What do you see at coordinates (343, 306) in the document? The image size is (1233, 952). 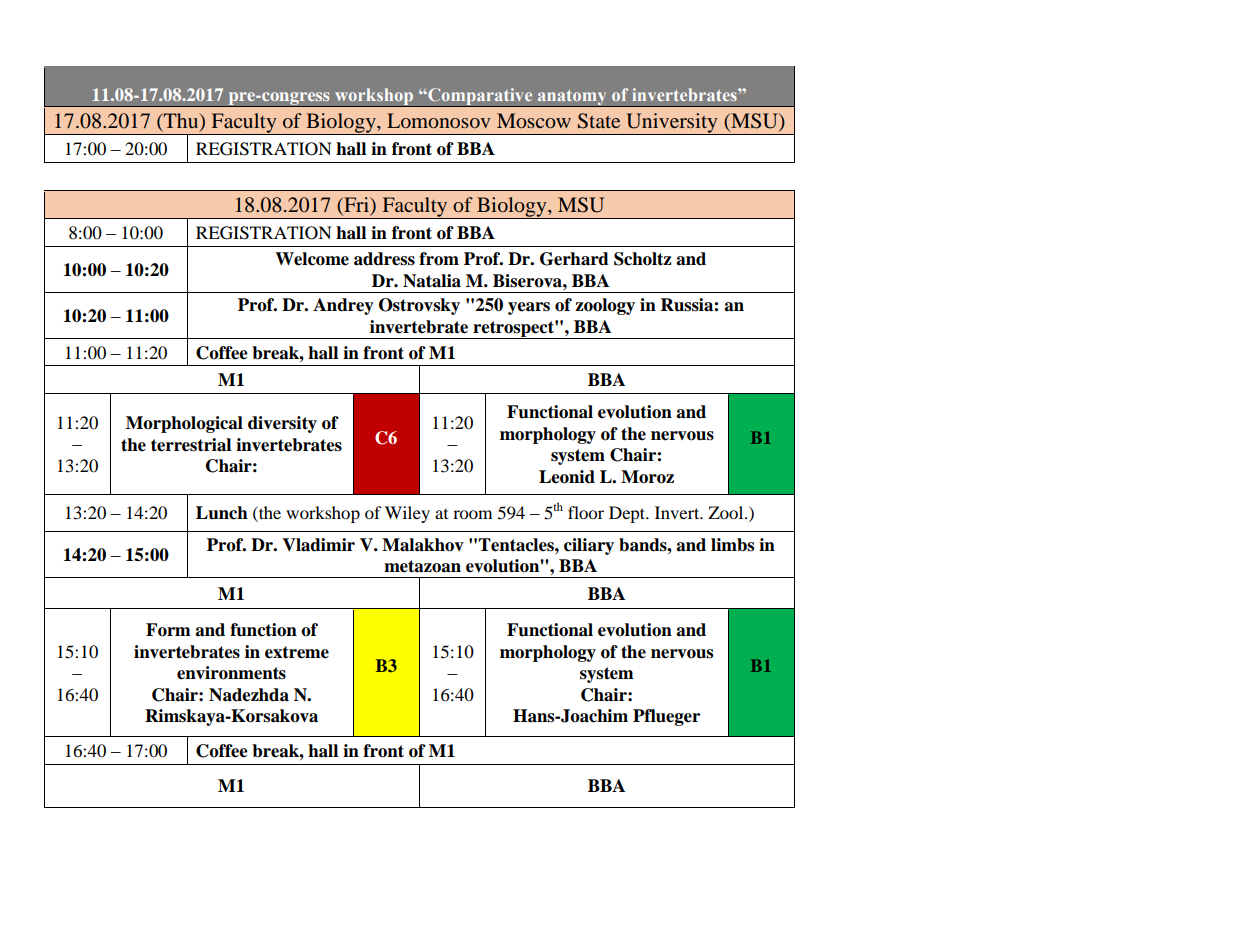 I see `Andrey` at bounding box center [343, 306].
